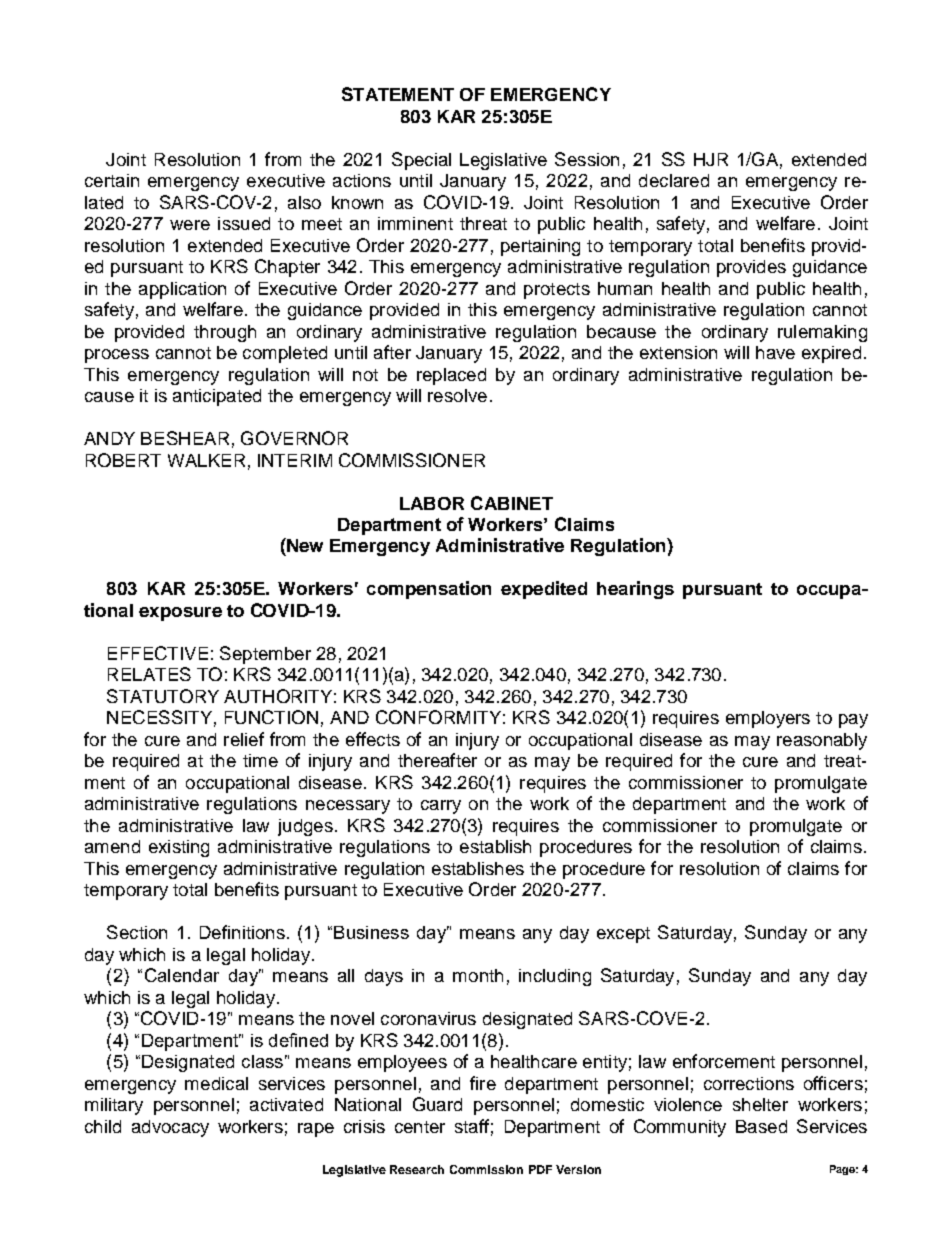 The height and width of the document is (1233, 952). I want to click on Definitions, so click(242, 932).
